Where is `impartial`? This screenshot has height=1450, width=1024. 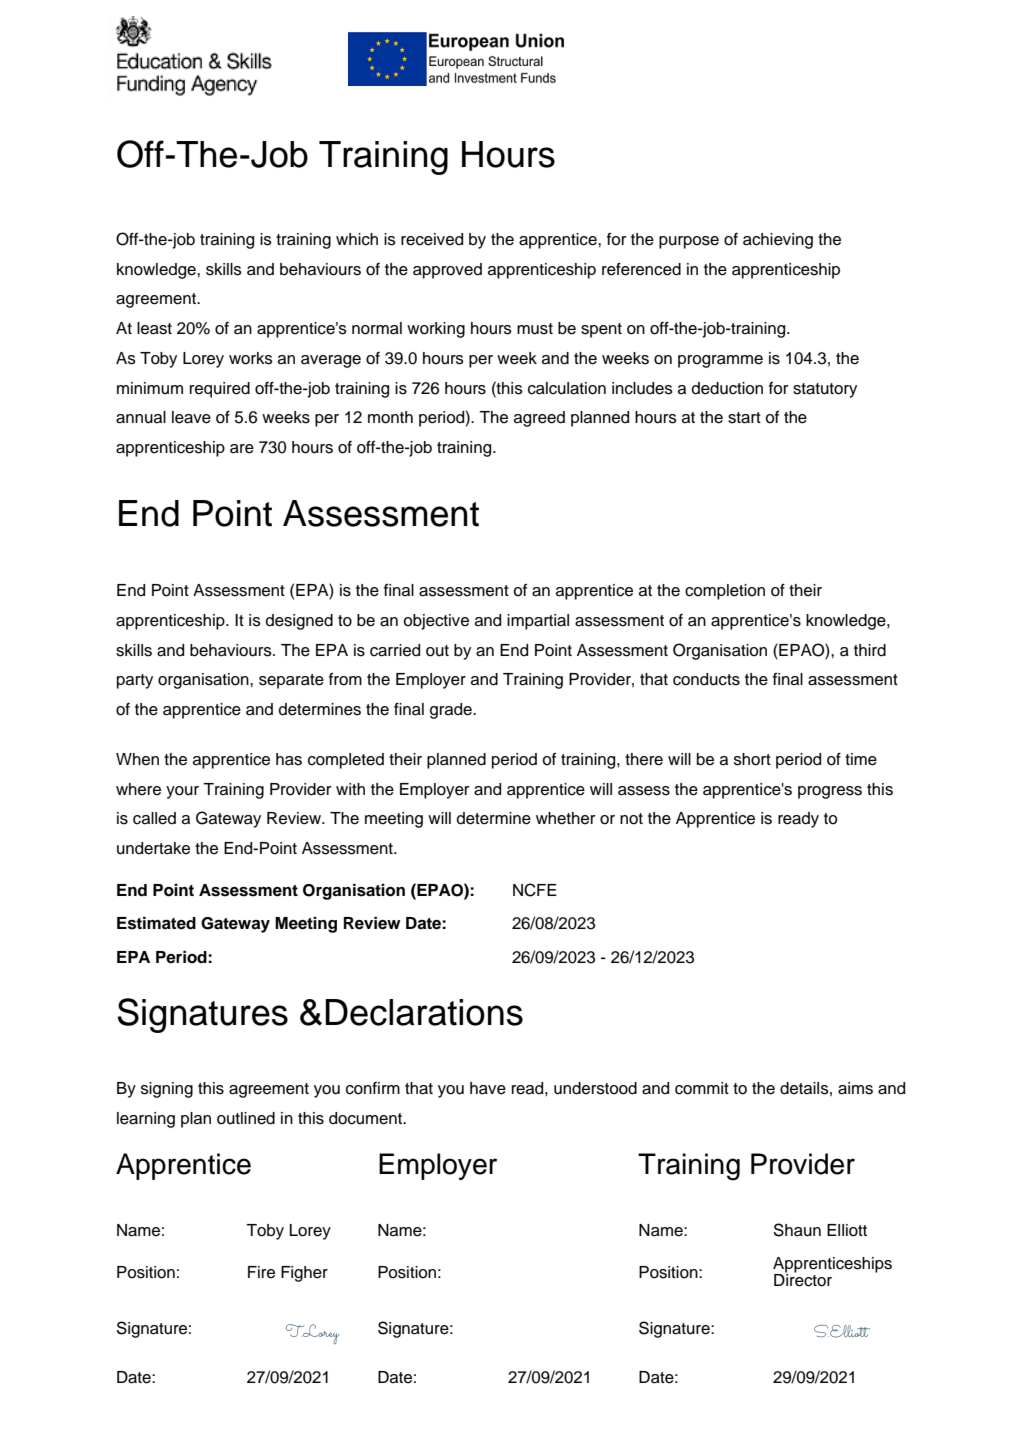
impartial is located at coordinates (538, 622).
